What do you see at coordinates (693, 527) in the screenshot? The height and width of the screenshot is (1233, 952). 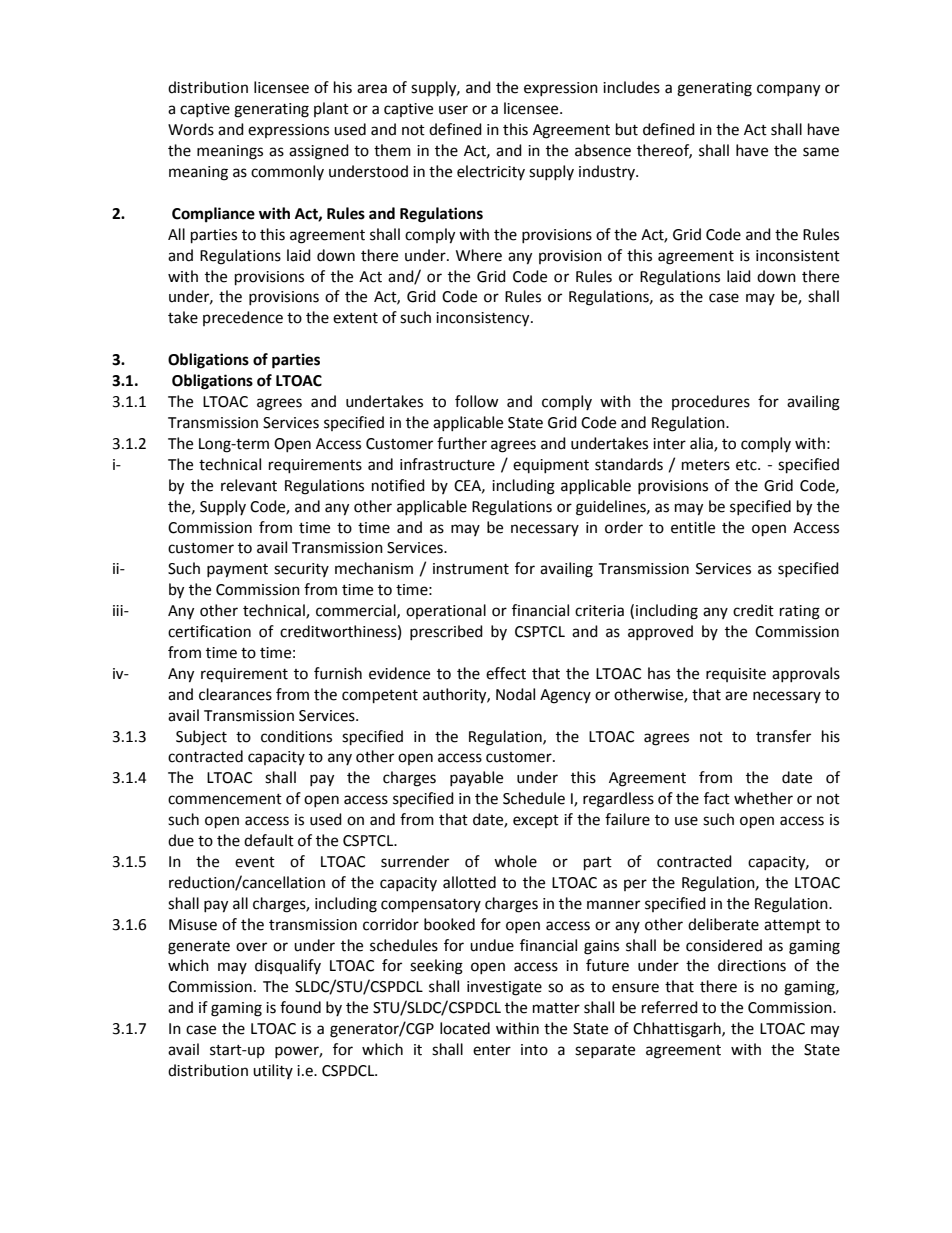 I see `entitle` at bounding box center [693, 527].
